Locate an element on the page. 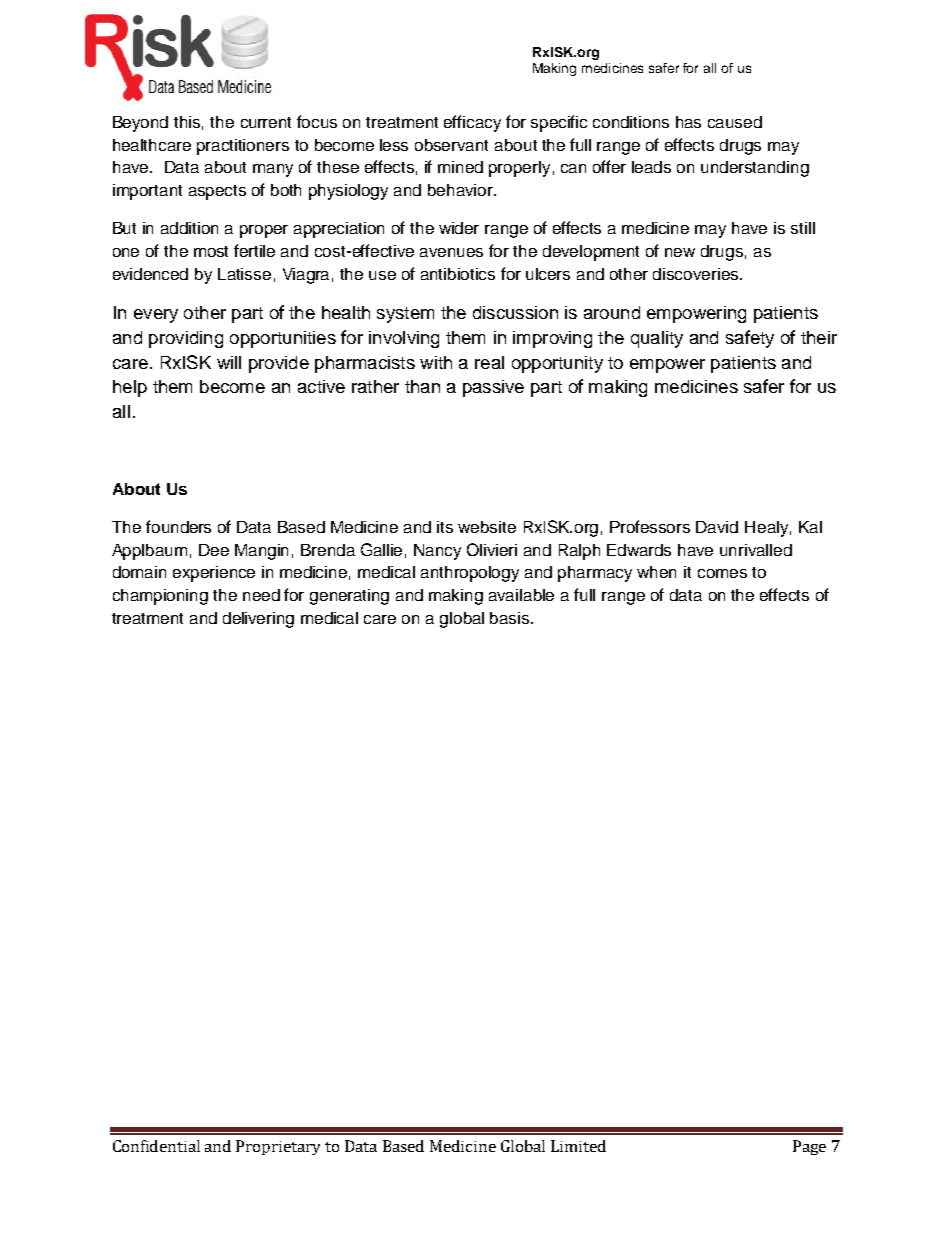 The height and width of the page is (1233, 952). observant is located at coordinates (451, 145).
